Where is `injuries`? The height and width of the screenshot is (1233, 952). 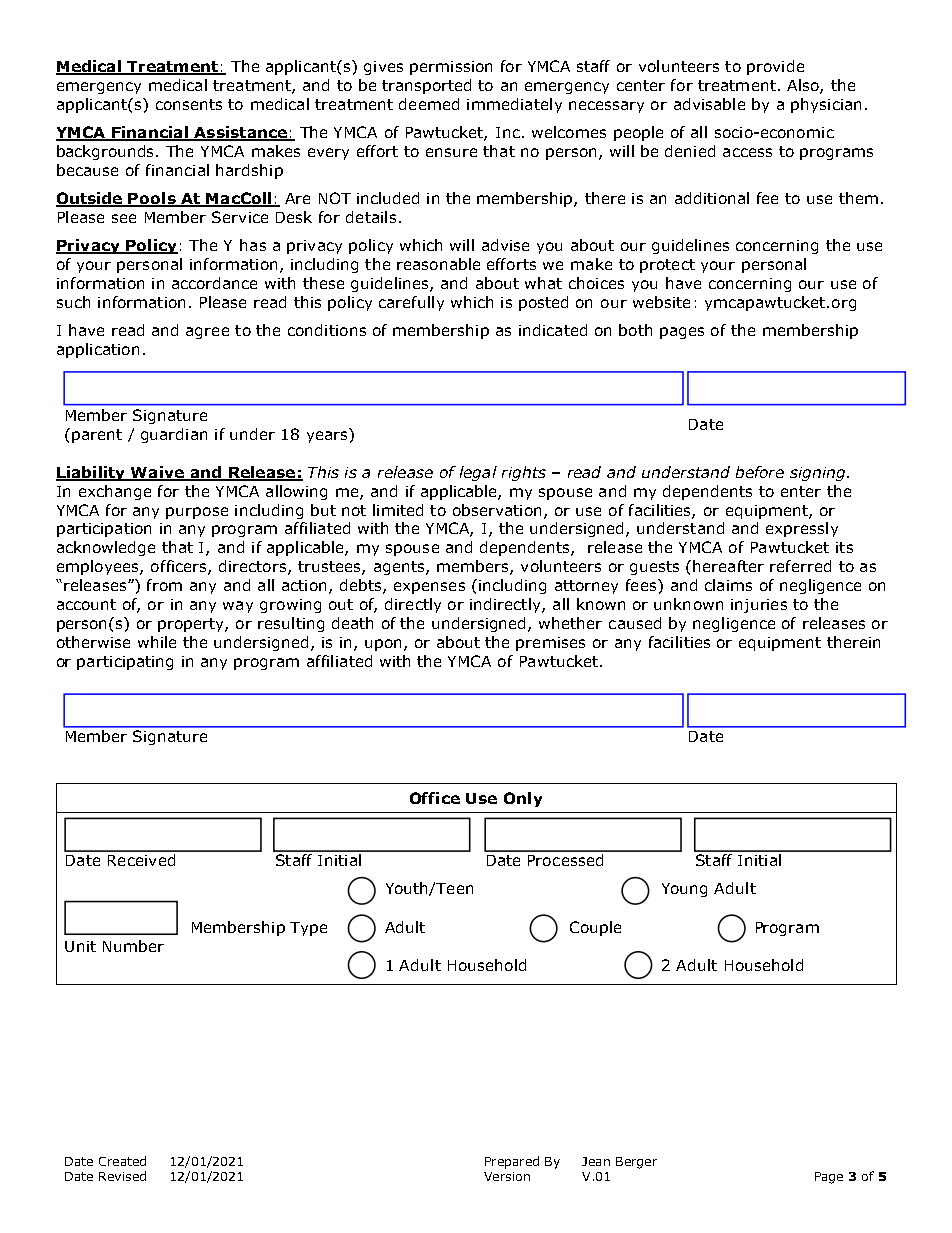 injuries is located at coordinates (759, 606).
